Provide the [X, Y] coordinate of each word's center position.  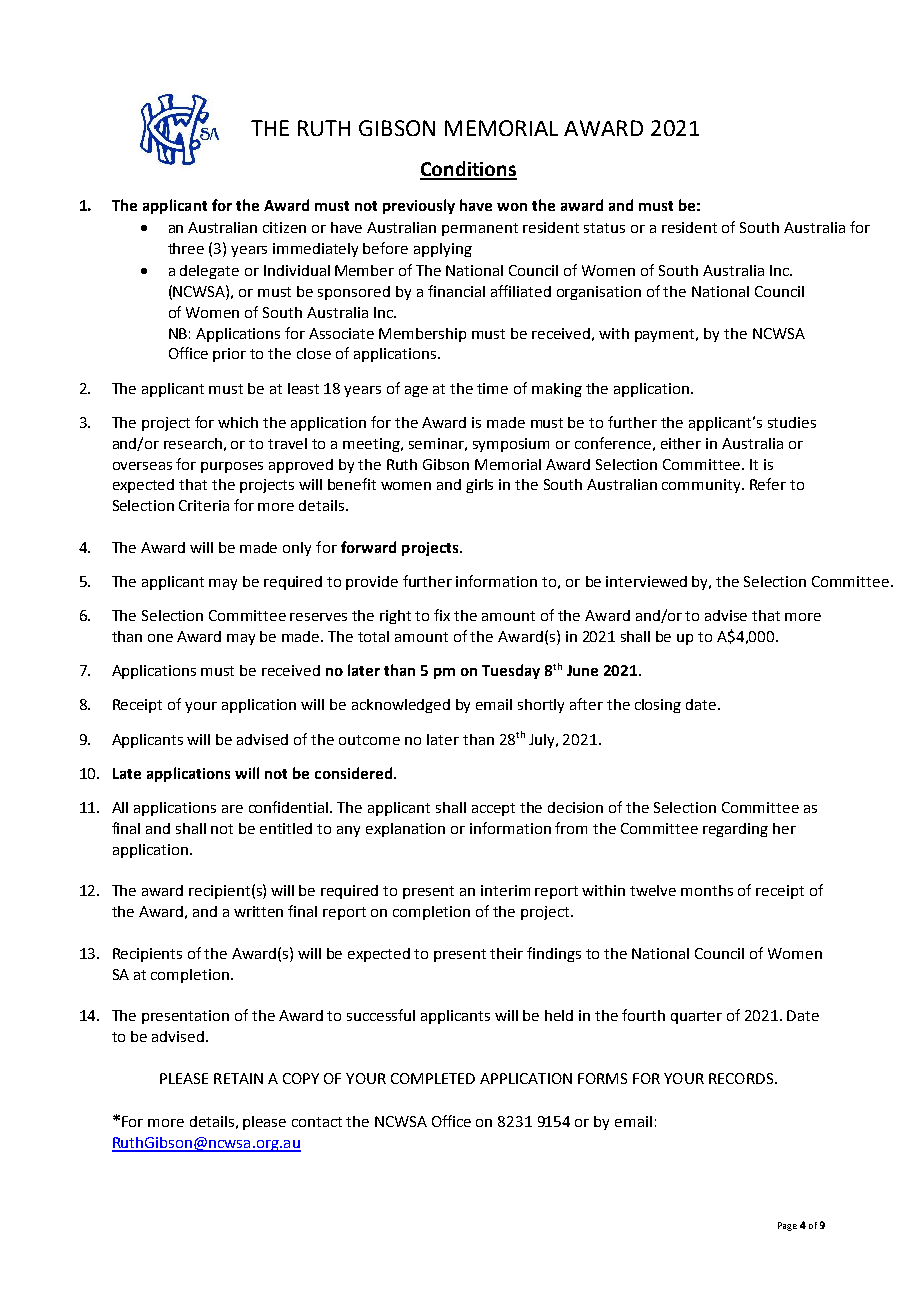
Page [787, 1226]
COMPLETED [433, 1078]
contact [317, 1122]
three [186, 248]
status [604, 228]
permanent [480, 229]
